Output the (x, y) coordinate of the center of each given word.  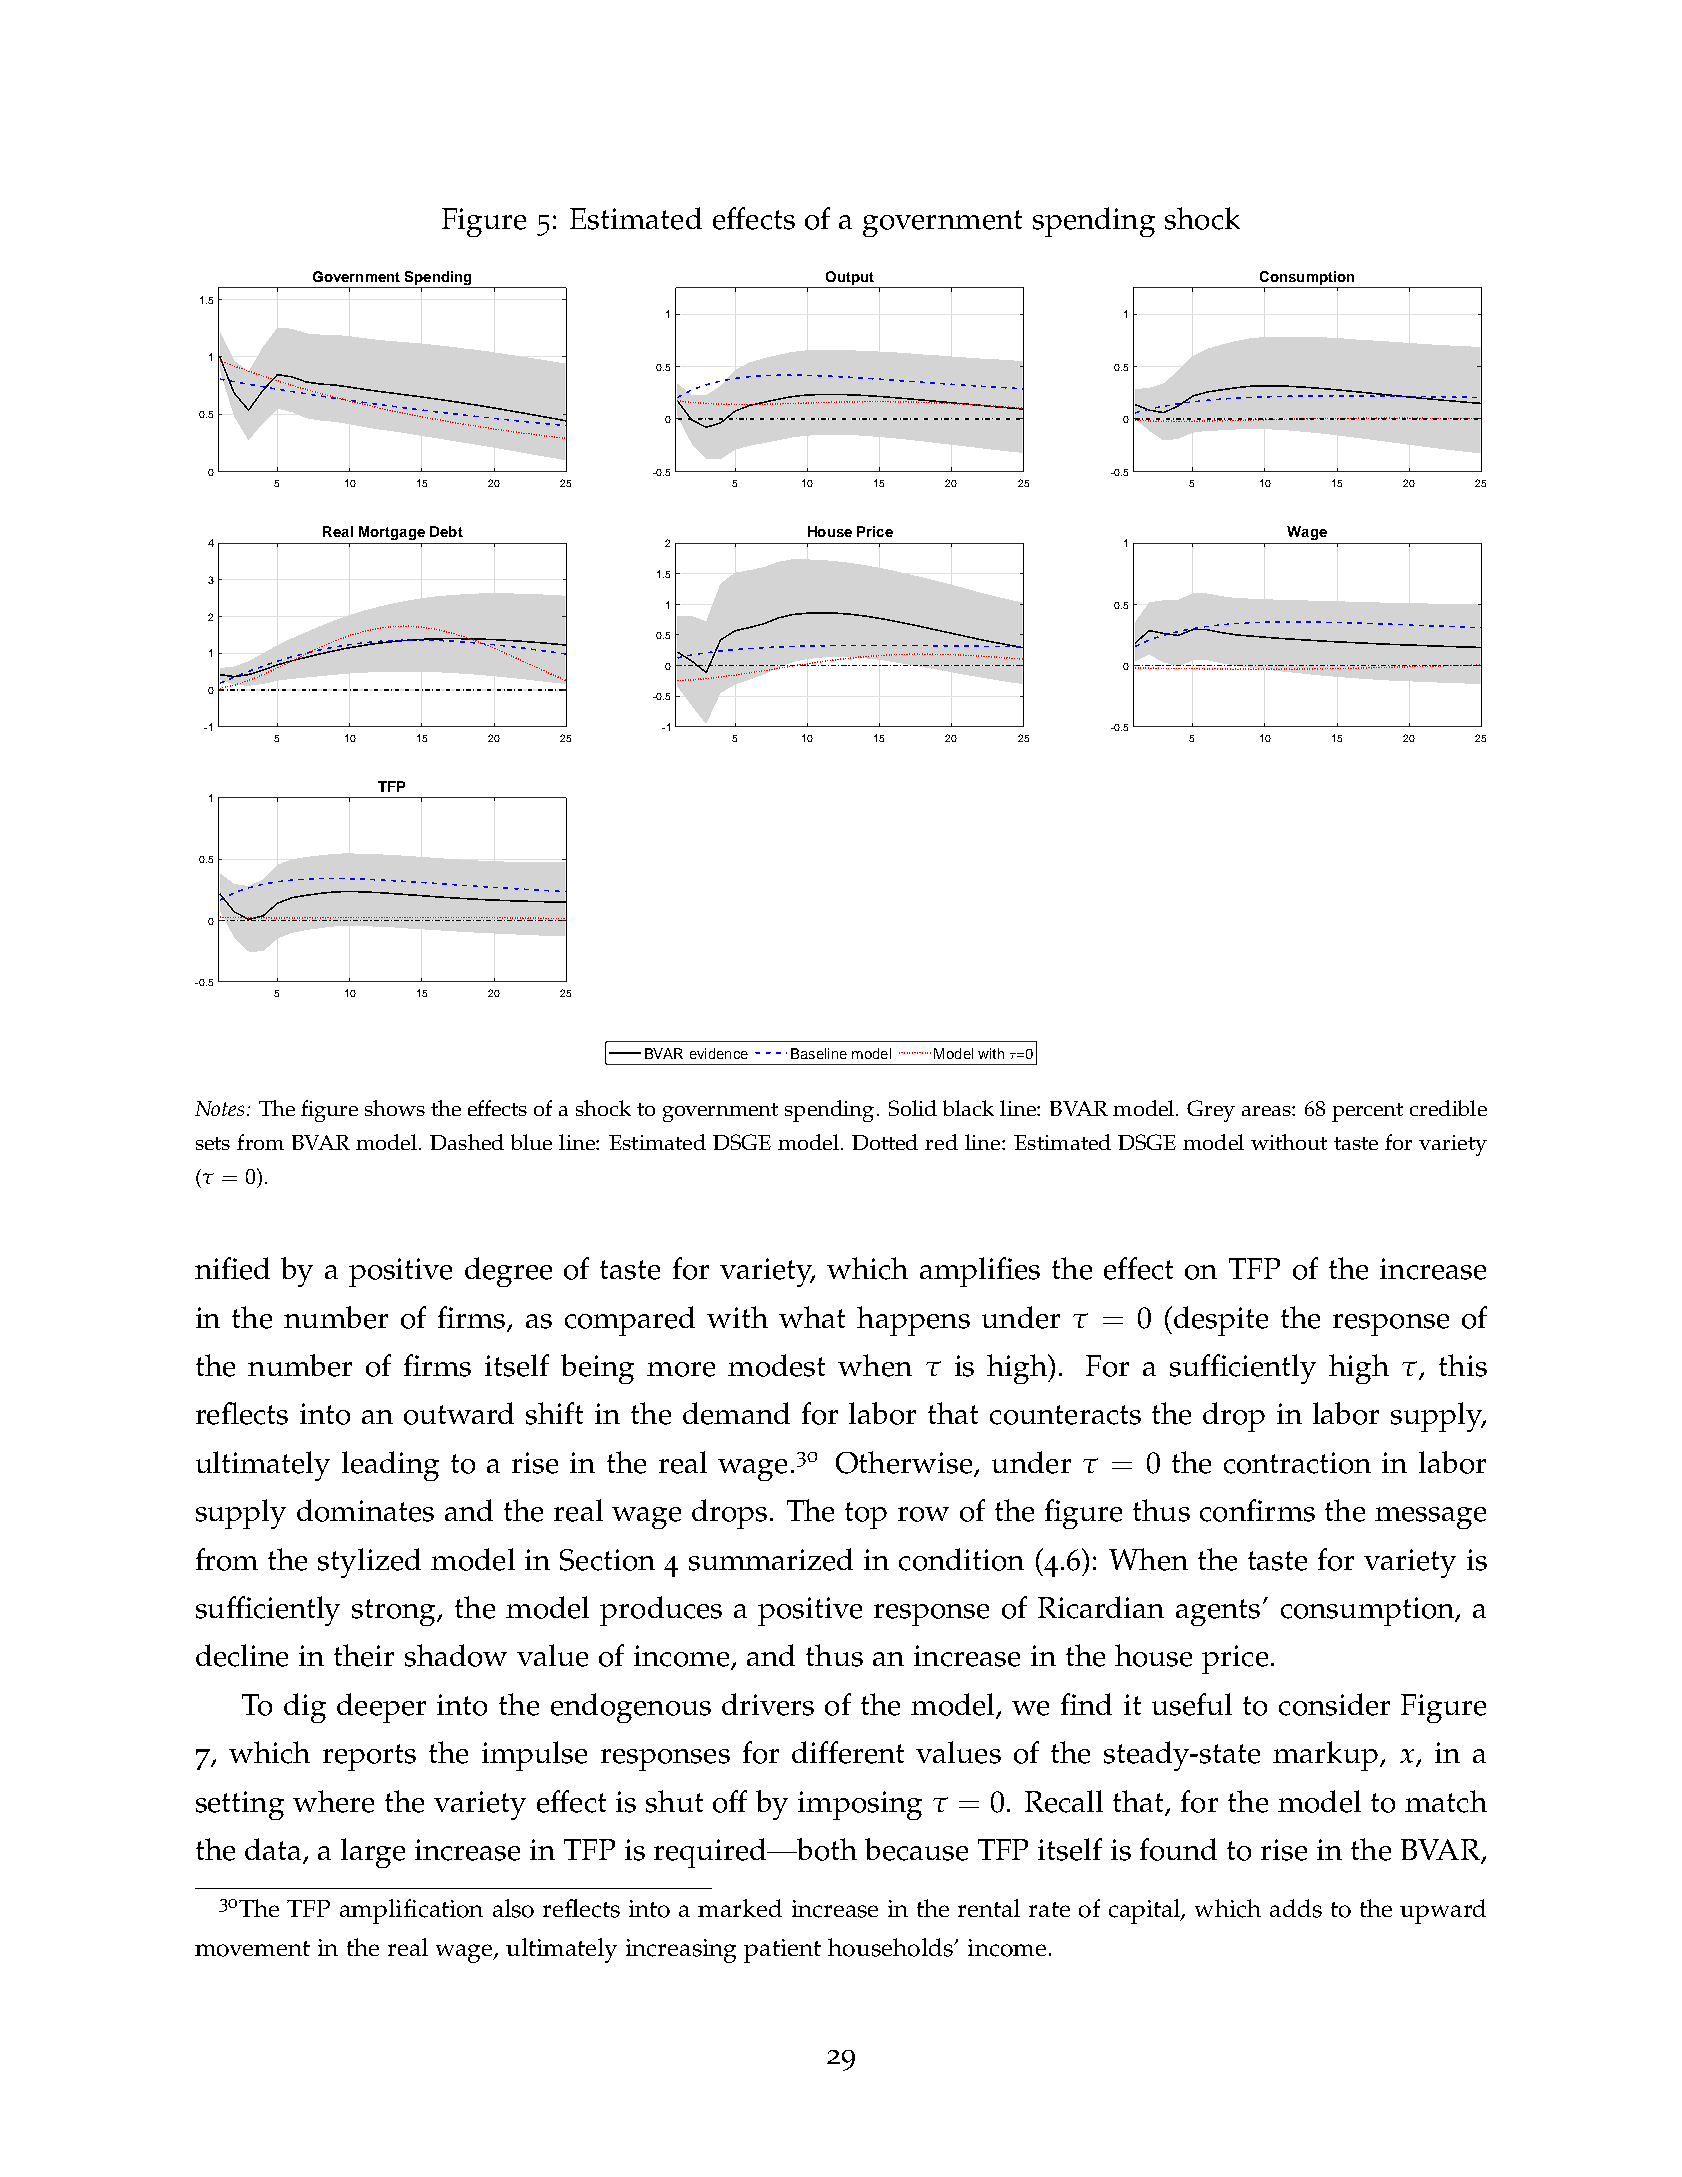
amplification (411, 1911)
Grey (1211, 1111)
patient (782, 1951)
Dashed (467, 1142)
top (866, 1515)
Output (850, 278)
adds (1296, 1908)
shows (395, 1108)
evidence (719, 1053)
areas (1267, 1111)
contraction (1297, 1463)
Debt (446, 531)
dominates (365, 1510)
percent (1367, 1112)
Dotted (885, 1142)
